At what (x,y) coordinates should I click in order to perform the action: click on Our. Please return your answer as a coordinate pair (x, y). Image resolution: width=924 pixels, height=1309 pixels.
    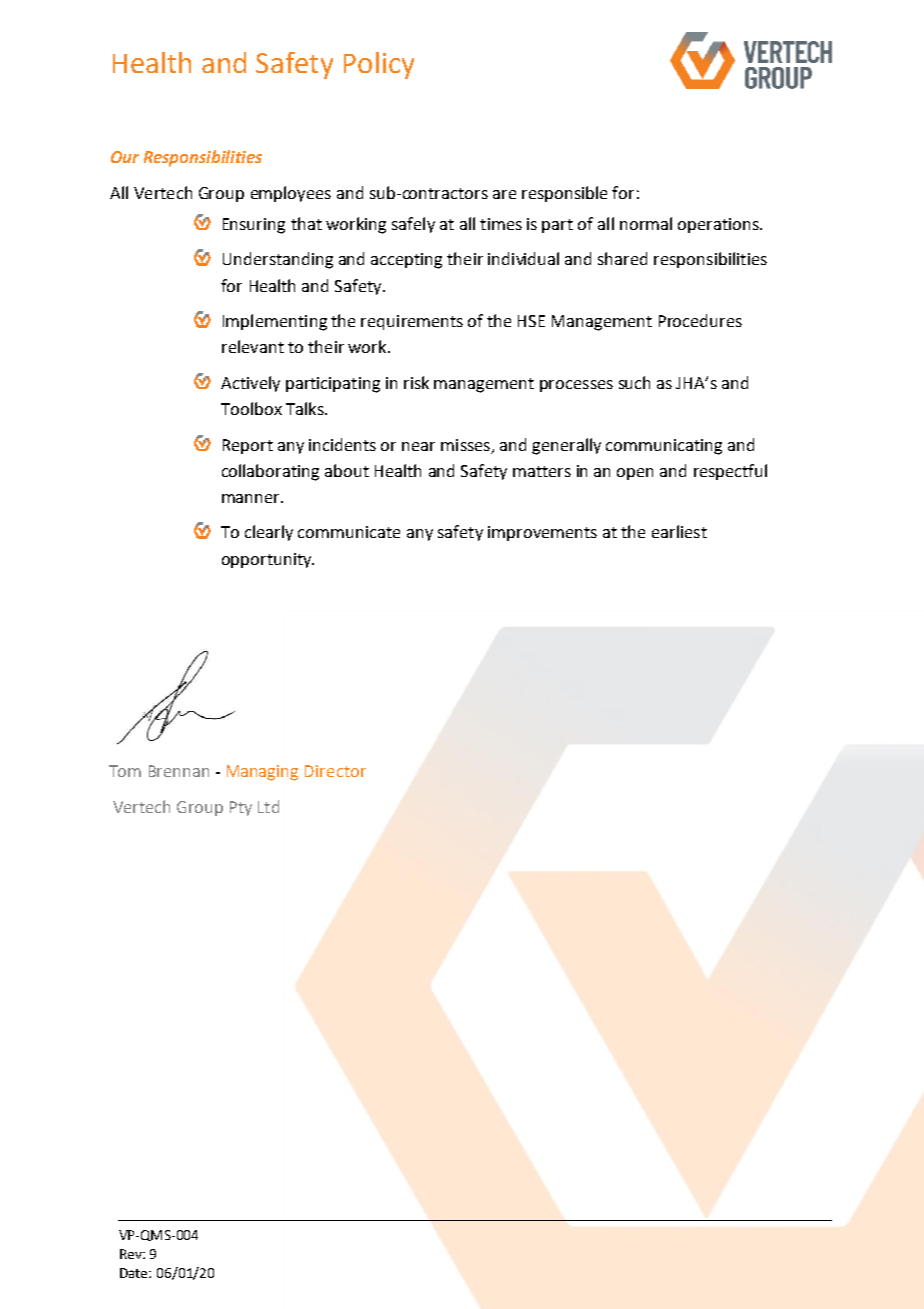
    Looking at the image, I should click on (125, 157).
